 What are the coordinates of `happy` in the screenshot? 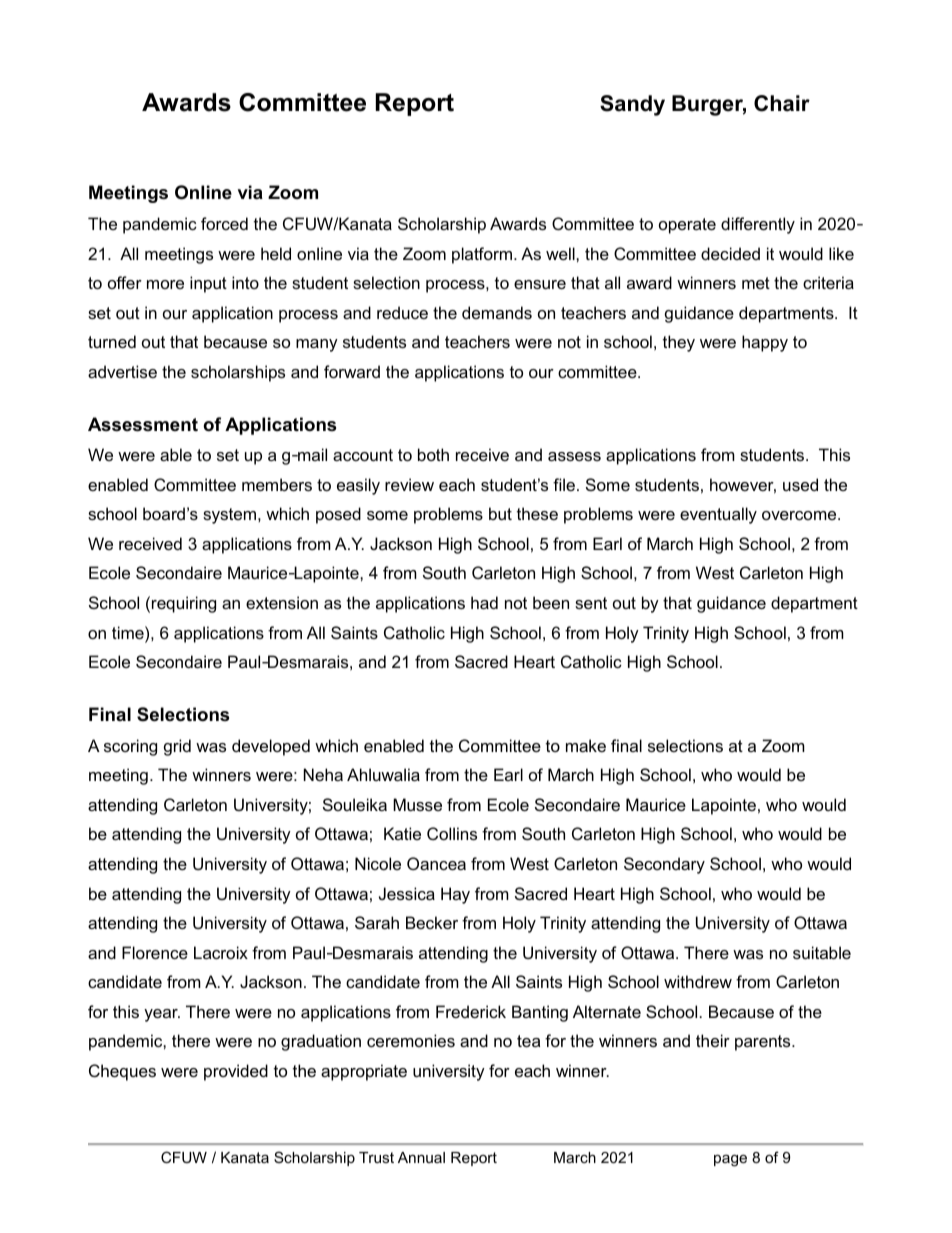 It's located at (765, 343).
